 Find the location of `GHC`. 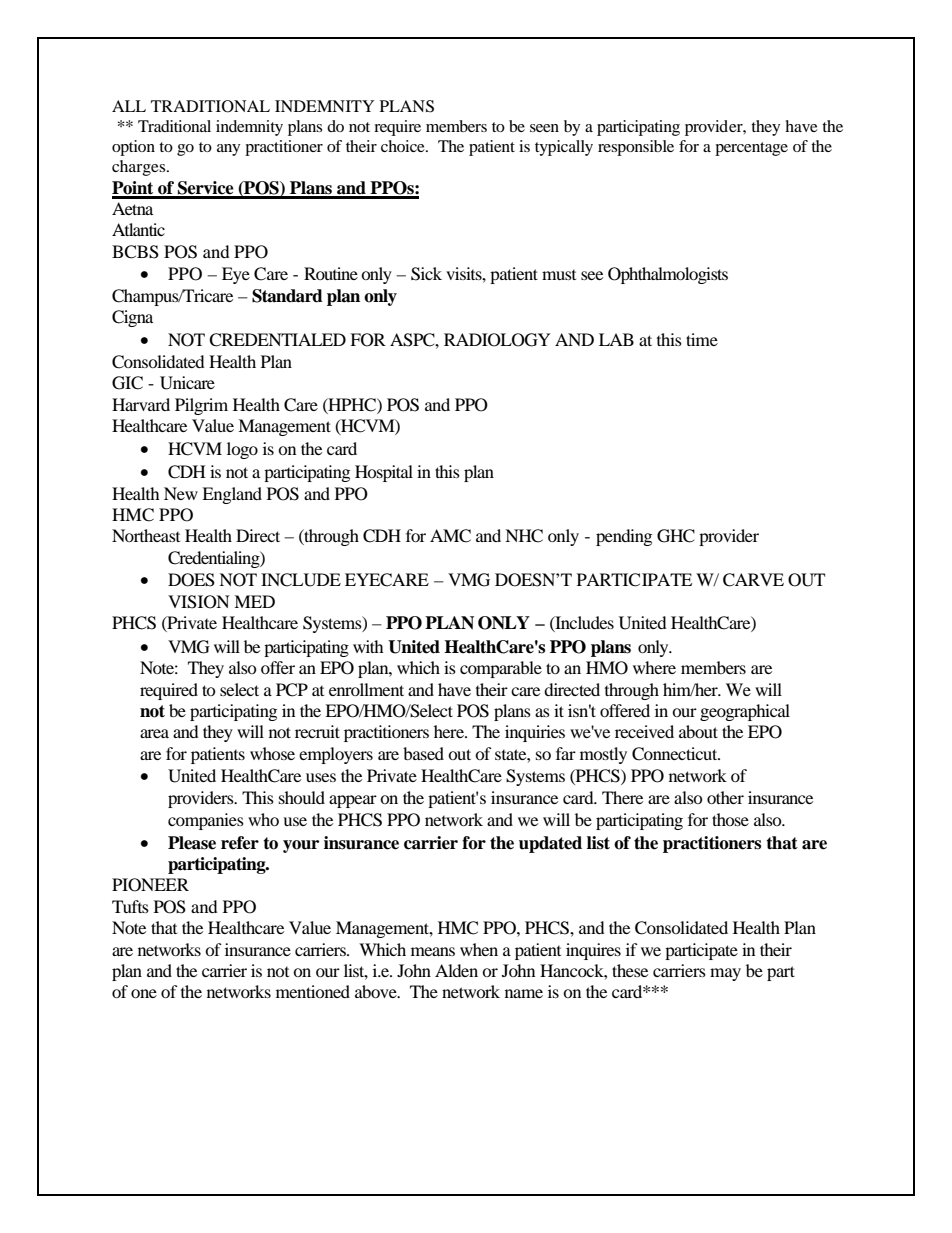

GHC is located at coordinates (676, 536).
